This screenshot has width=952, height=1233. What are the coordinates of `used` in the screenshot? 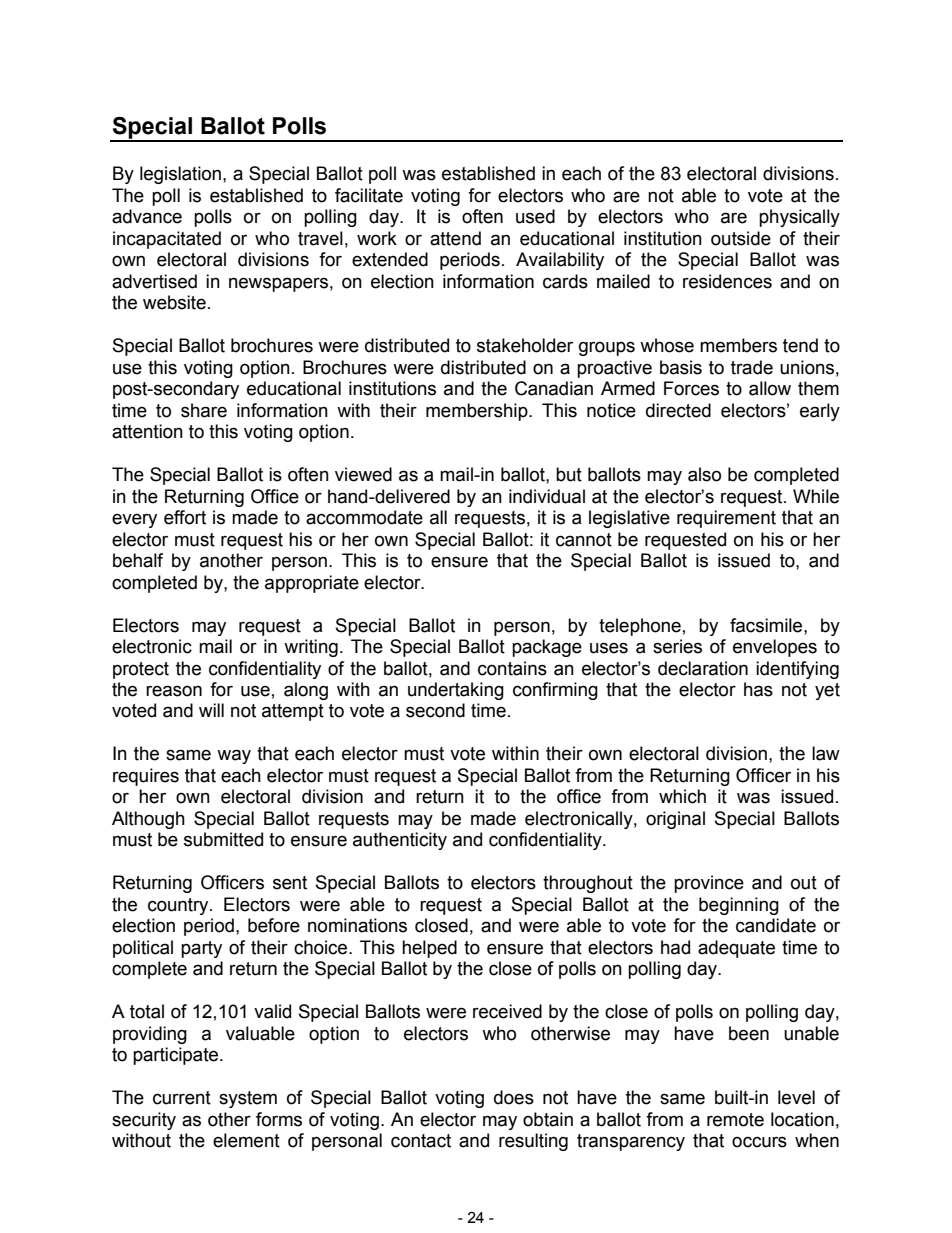 It's located at (535, 216).
